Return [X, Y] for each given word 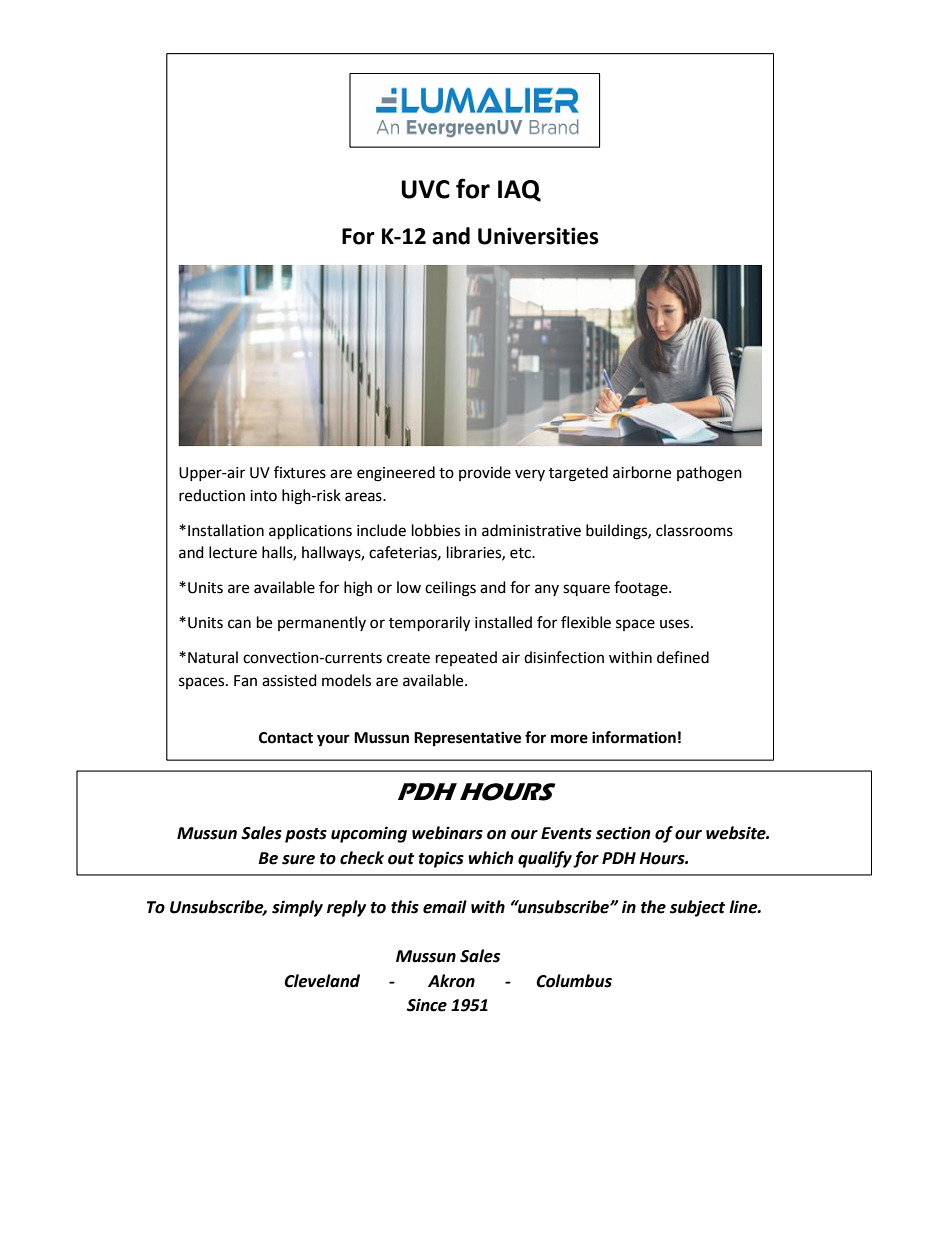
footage [642, 589]
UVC [425, 189]
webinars [447, 833]
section [623, 833]
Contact [286, 738]
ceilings [450, 589]
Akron [451, 981]
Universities [538, 236]
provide [485, 473]
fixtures [300, 472]
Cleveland [322, 981]
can [239, 624]
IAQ [519, 191]
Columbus [574, 981]
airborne [642, 472]
